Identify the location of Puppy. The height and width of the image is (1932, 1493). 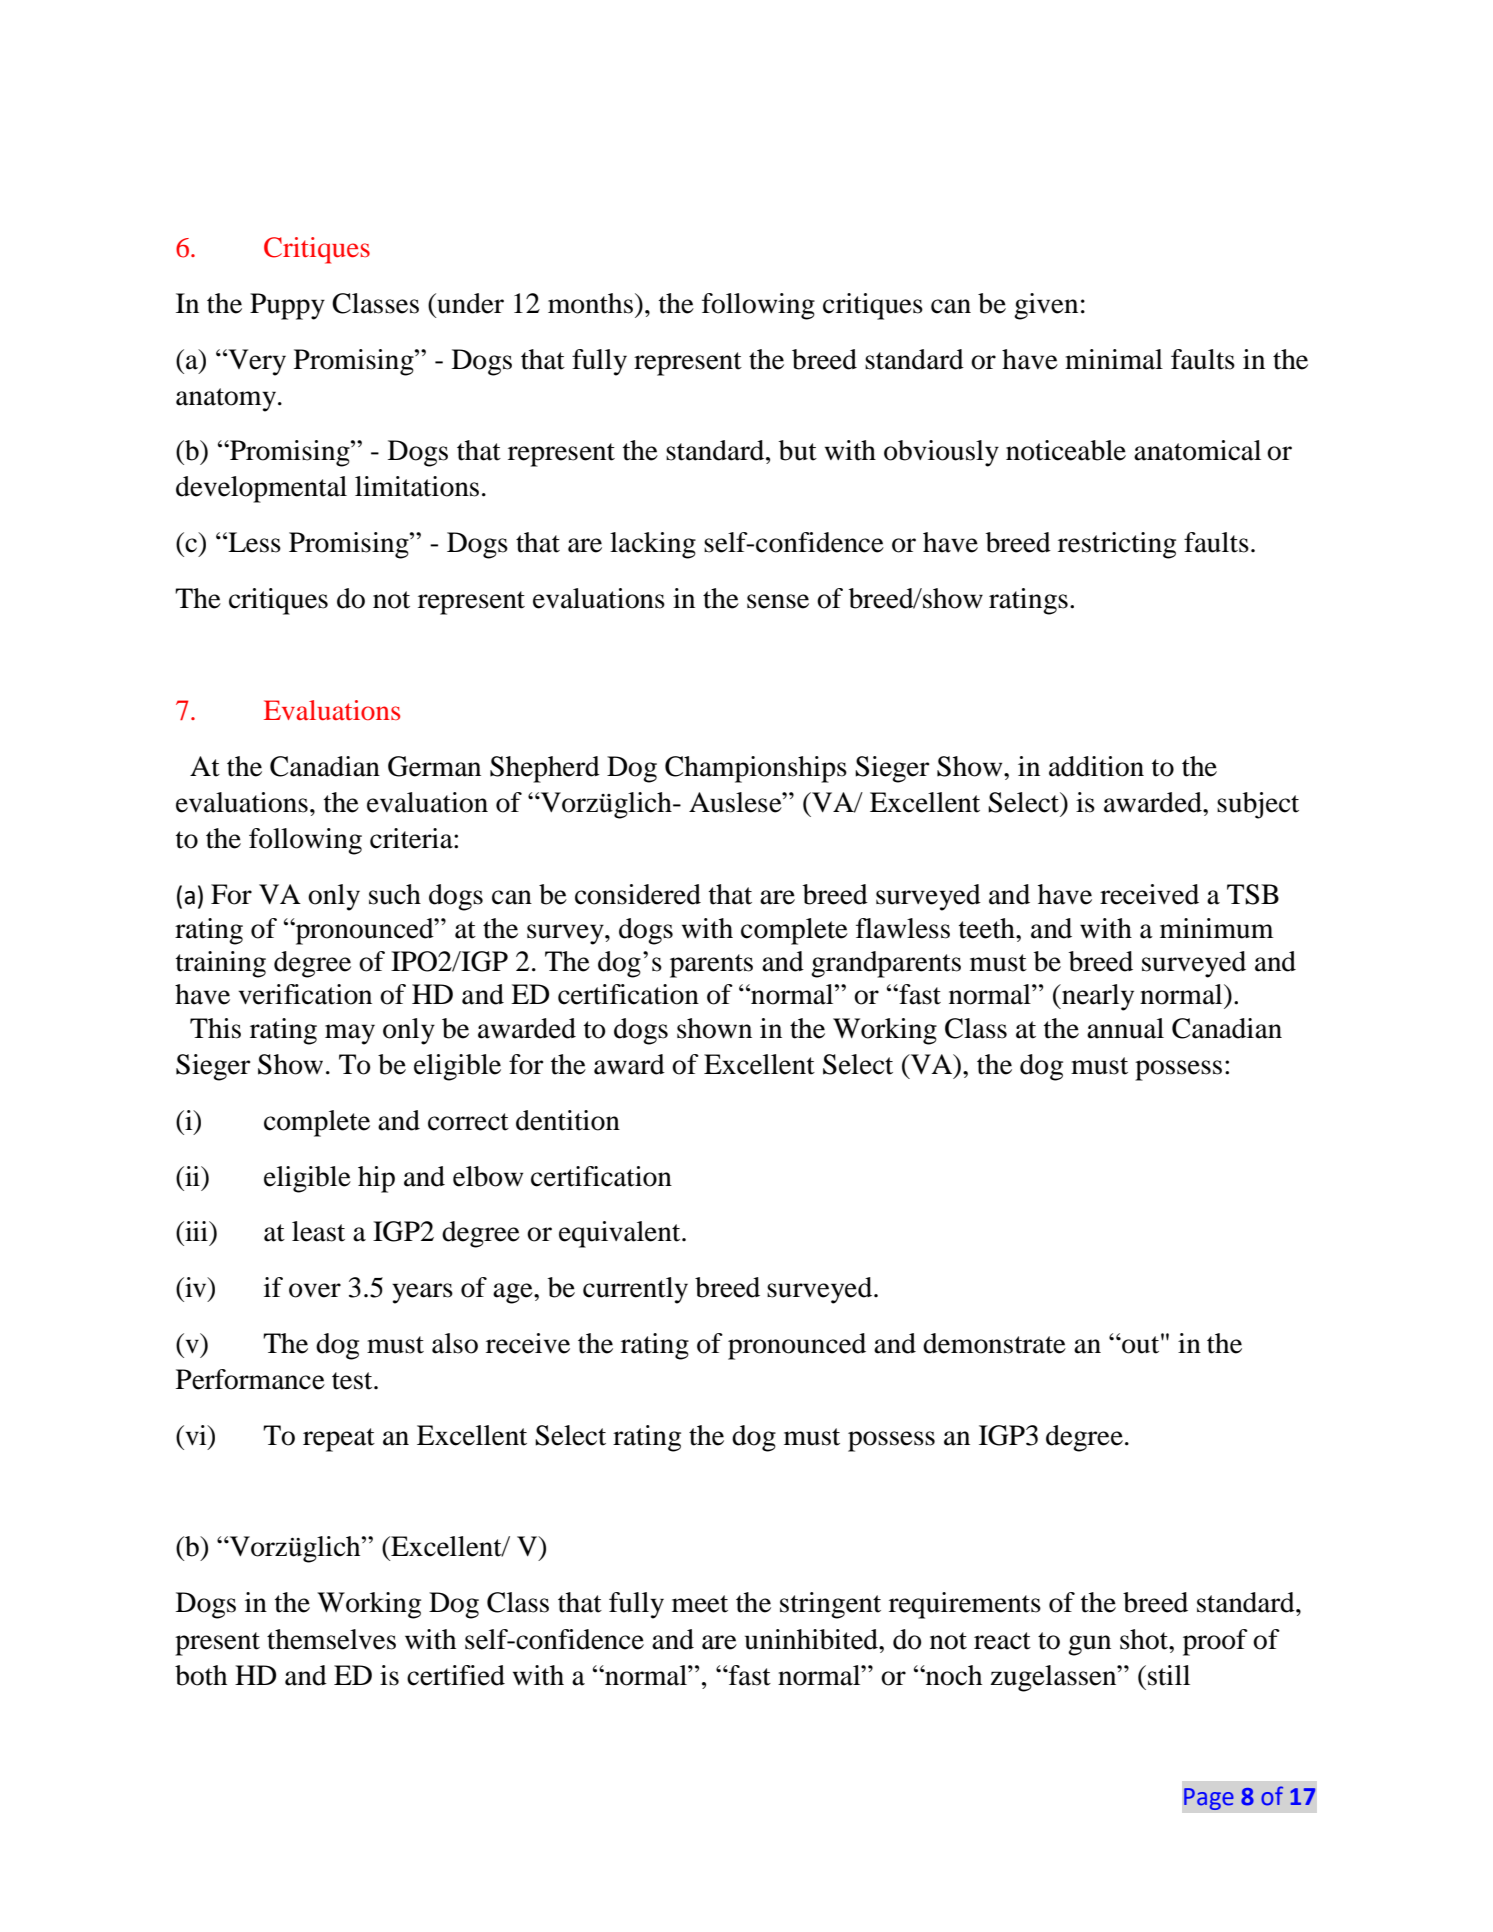
(287, 306).
